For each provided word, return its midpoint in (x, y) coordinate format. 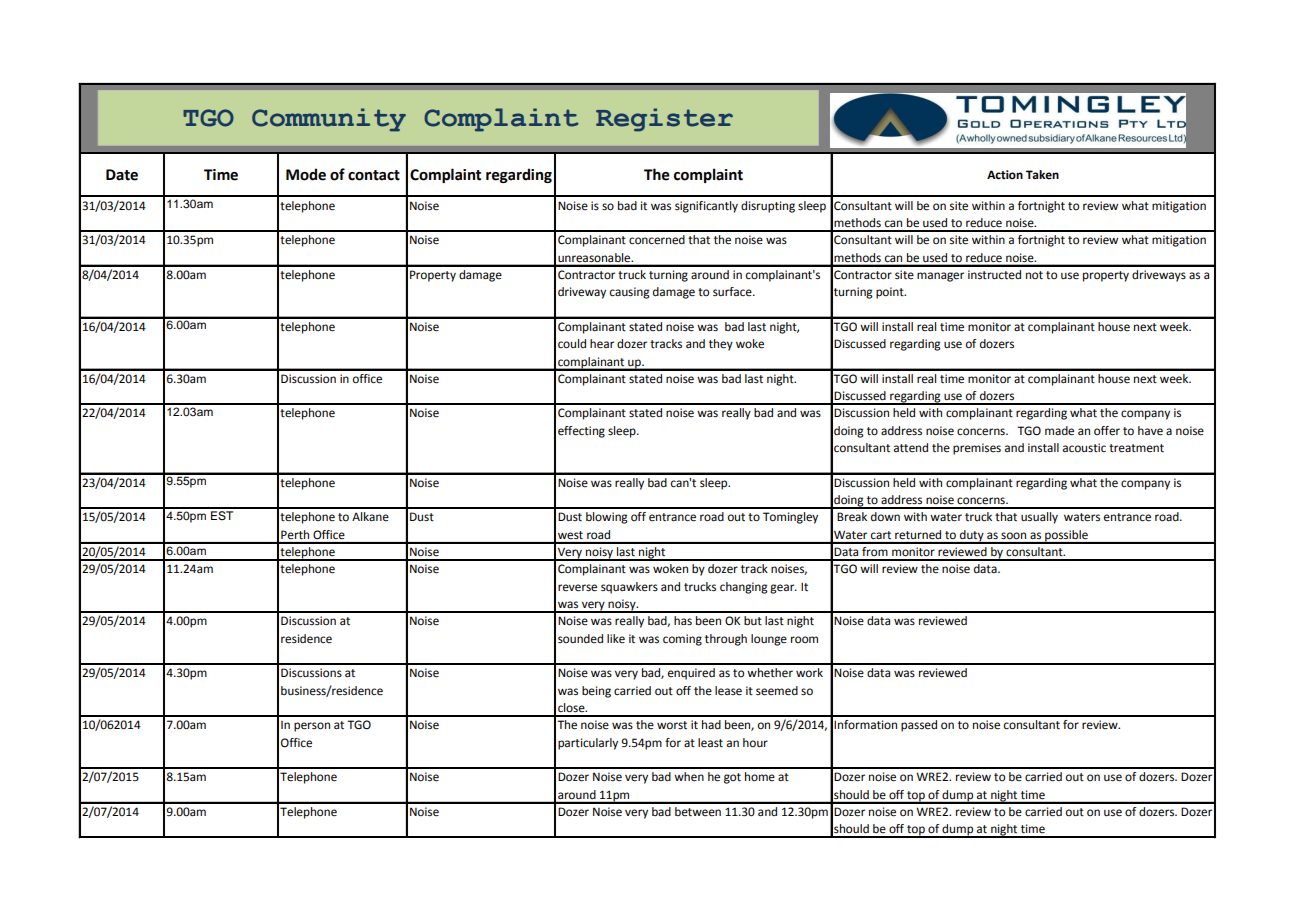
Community (329, 120)
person (312, 727)
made (1059, 431)
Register (664, 120)
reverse (577, 588)
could (572, 344)
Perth (295, 534)
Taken (1042, 175)
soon (1013, 535)
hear (602, 344)
